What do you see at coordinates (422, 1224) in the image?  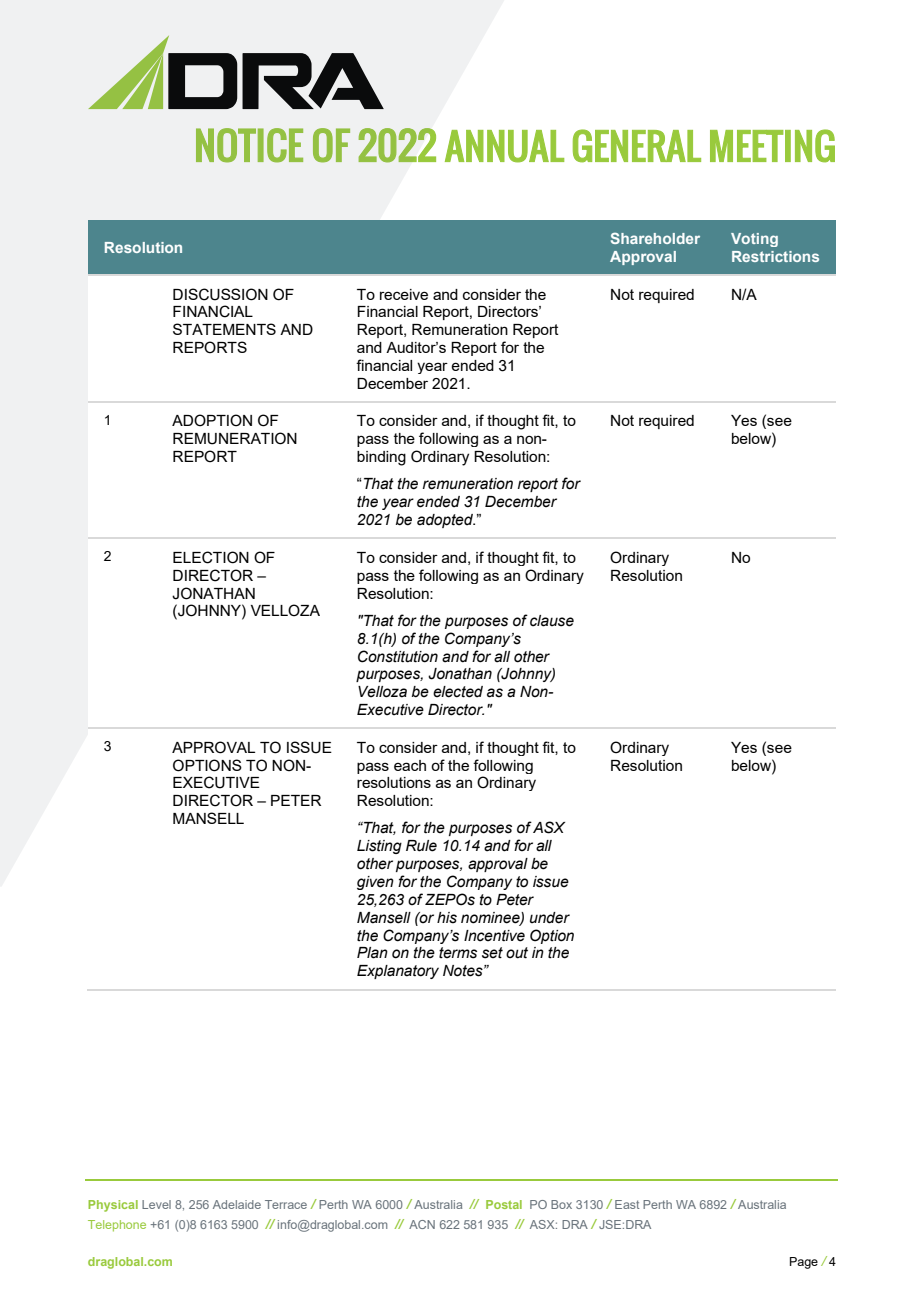 I see `ACN` at bounding box center [422, 1224].
